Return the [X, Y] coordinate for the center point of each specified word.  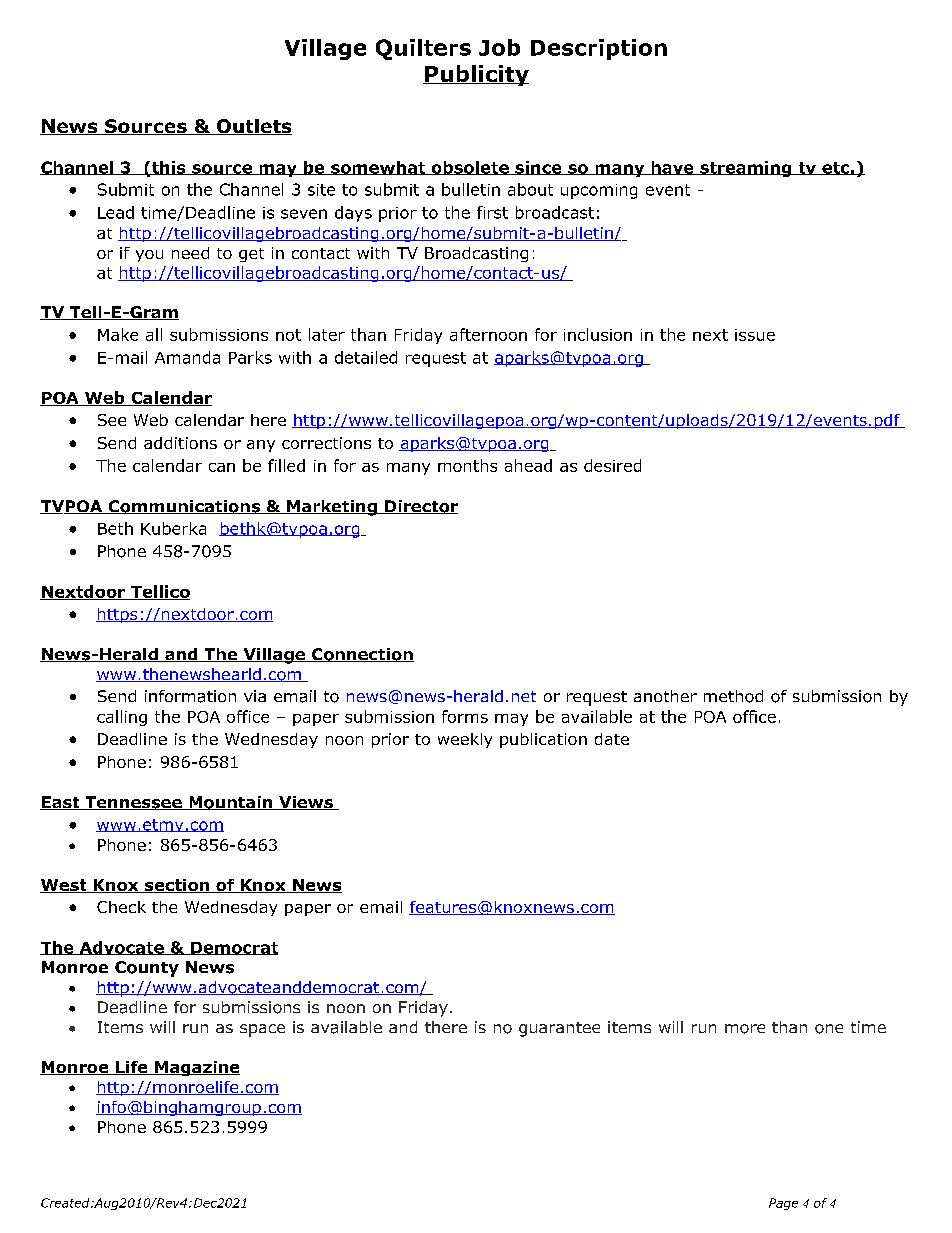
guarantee [559, 1029]
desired [612, 465]
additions [180, 443]
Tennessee [133, 803]
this [169, 168]
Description [599, 49]
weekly [465, 740]
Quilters [423, 49]
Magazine [196, 1068]
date [612, 739]
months [467, 465]
